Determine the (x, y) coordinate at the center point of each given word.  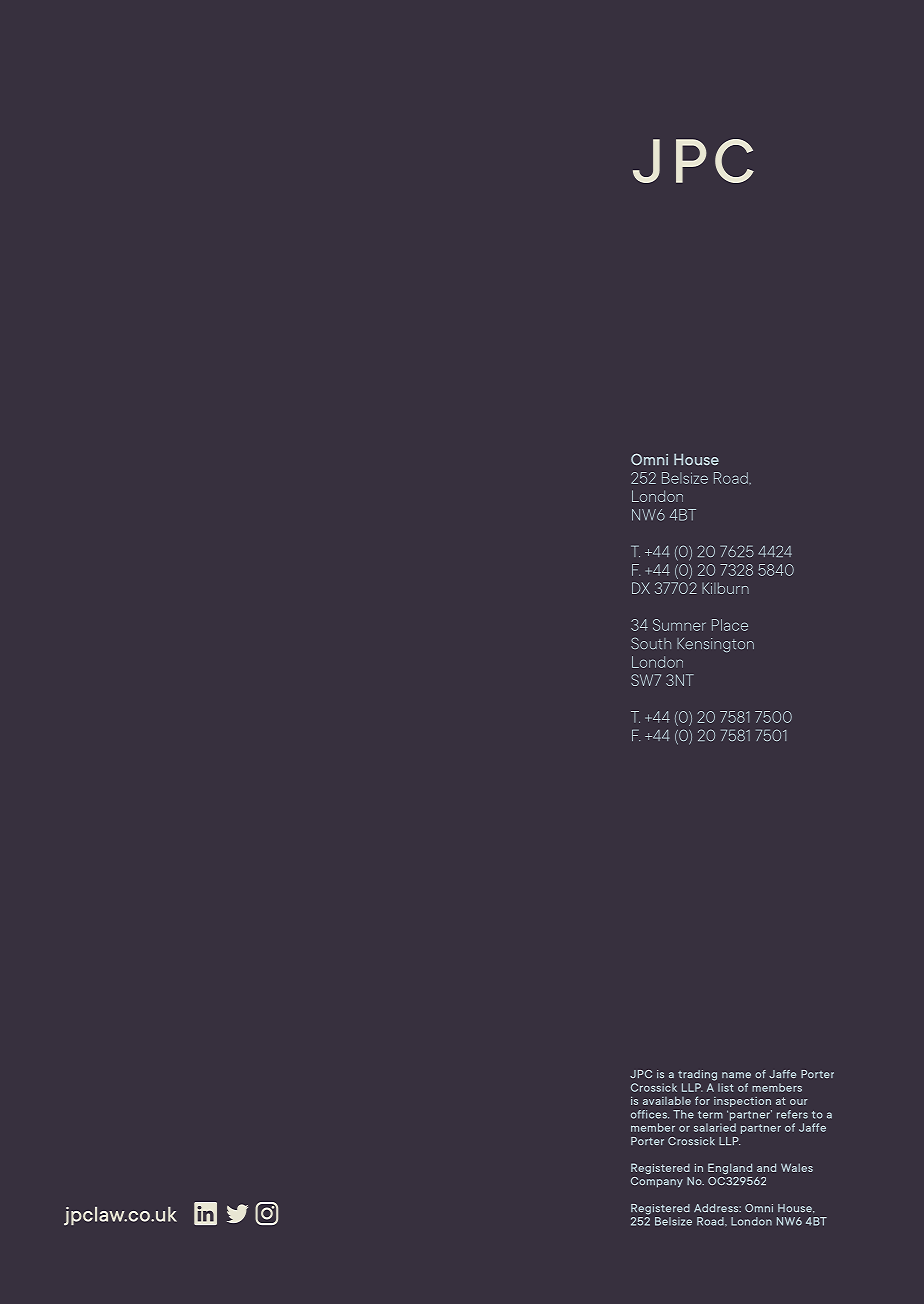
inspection (742, 1102)
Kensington (715, 645)
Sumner (679, 625)
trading (697, 1075)
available (667, 1100)
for (702, 1100)
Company (657, 1182)
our (799, 1102)
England (730, 1168)
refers (792, 1114)
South (651, 643)
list (725, 1087)
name (736, 1075)
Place (730, 625)
